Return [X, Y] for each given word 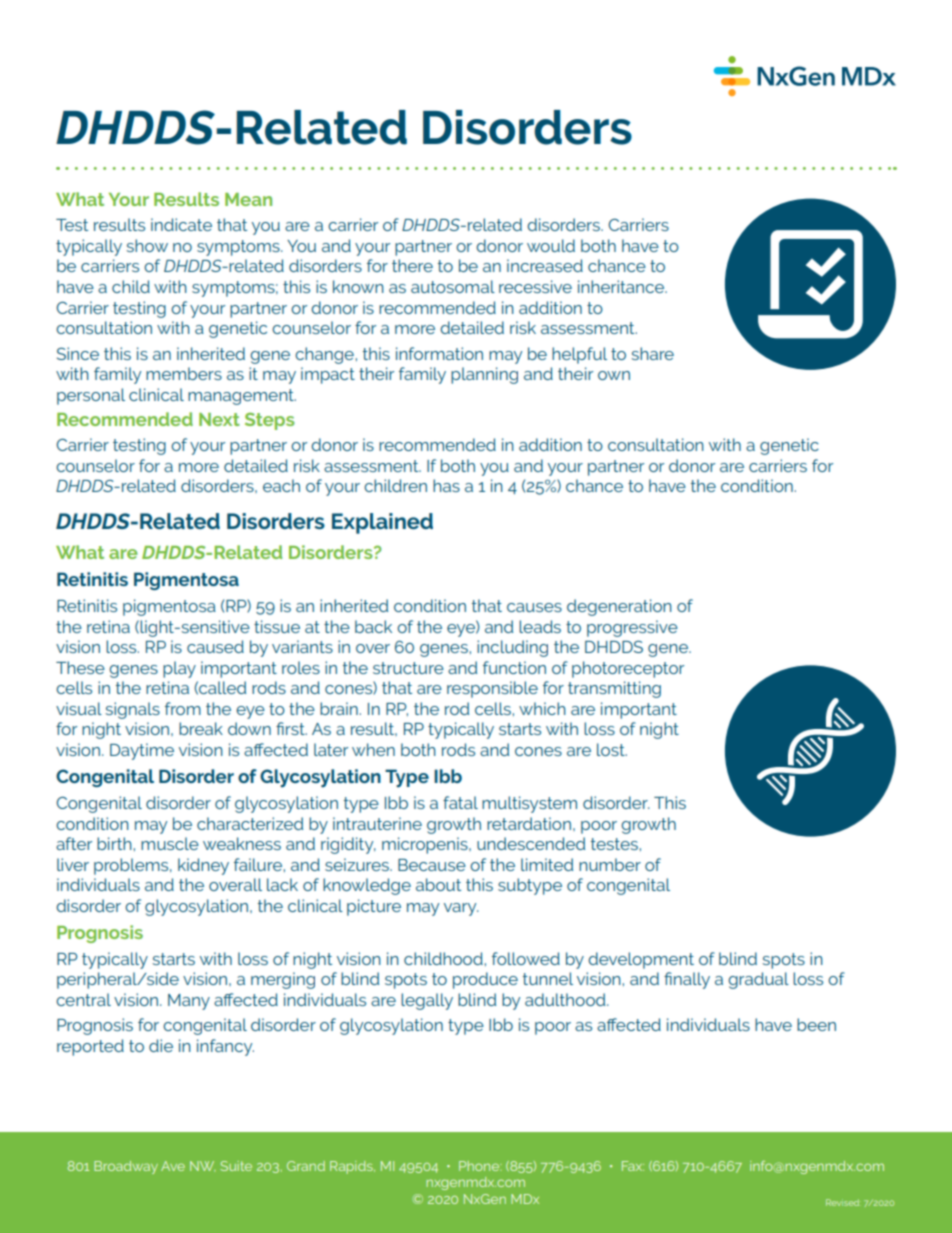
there [412, 265]
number [610, 864]
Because [432, 865]
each [281, 485]
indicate [181, 224]
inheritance [622, 286]
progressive [632, 628]
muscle [170, 843]
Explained [382, 523]
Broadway [126, 1167]
